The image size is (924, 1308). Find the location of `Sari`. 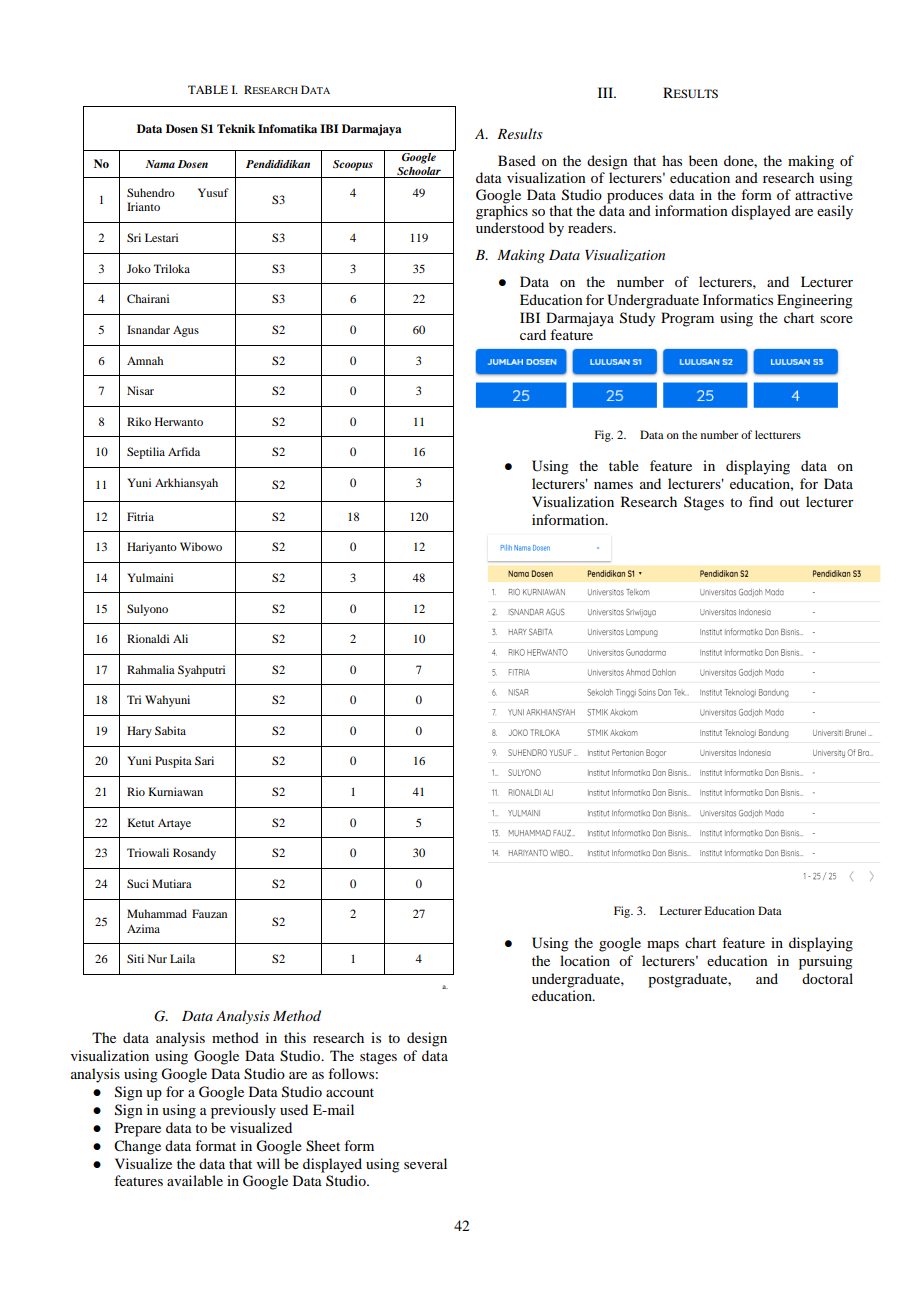

Sari is located at coordinates (204, 760).
